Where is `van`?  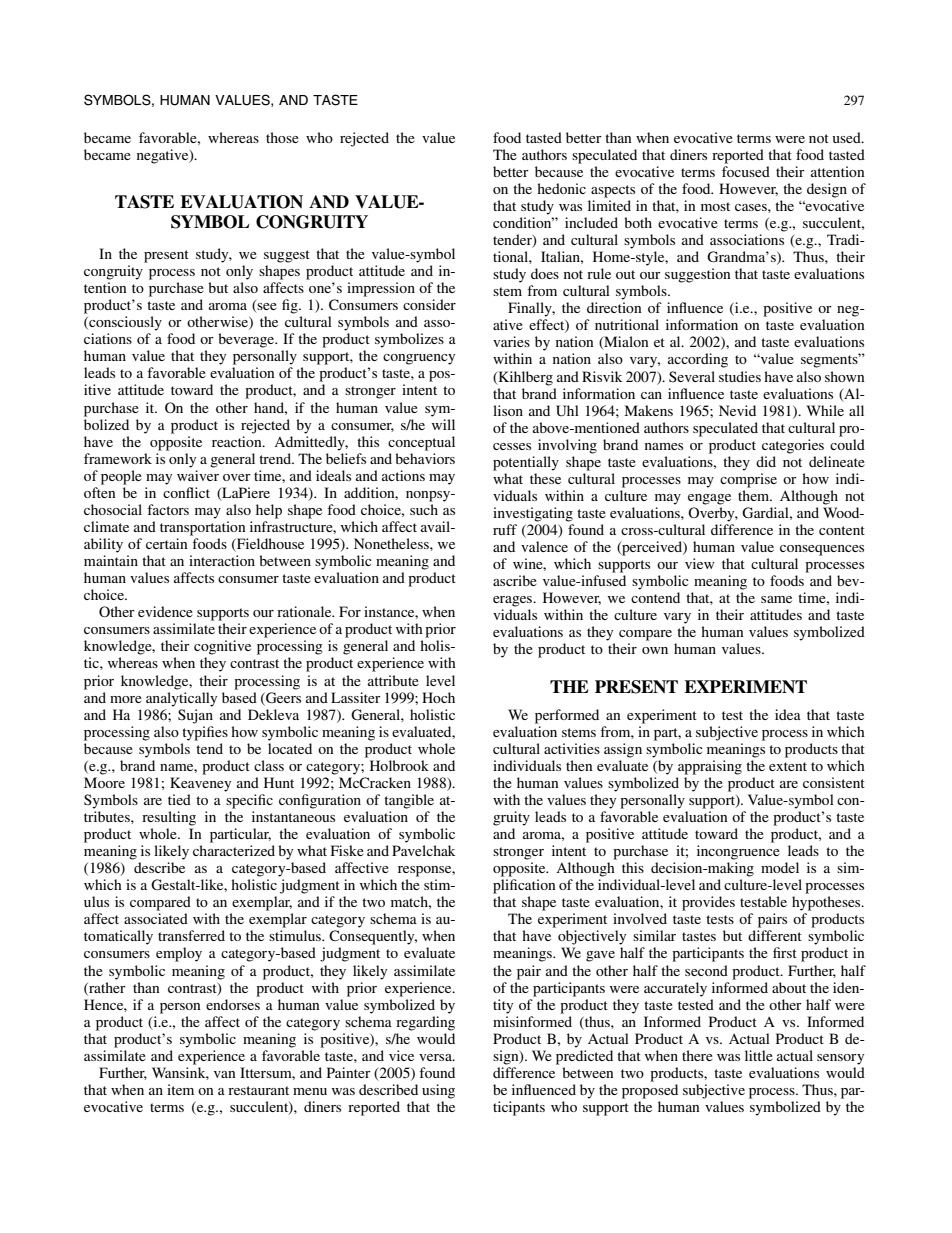
van is located at coordinates (225, 1074).
